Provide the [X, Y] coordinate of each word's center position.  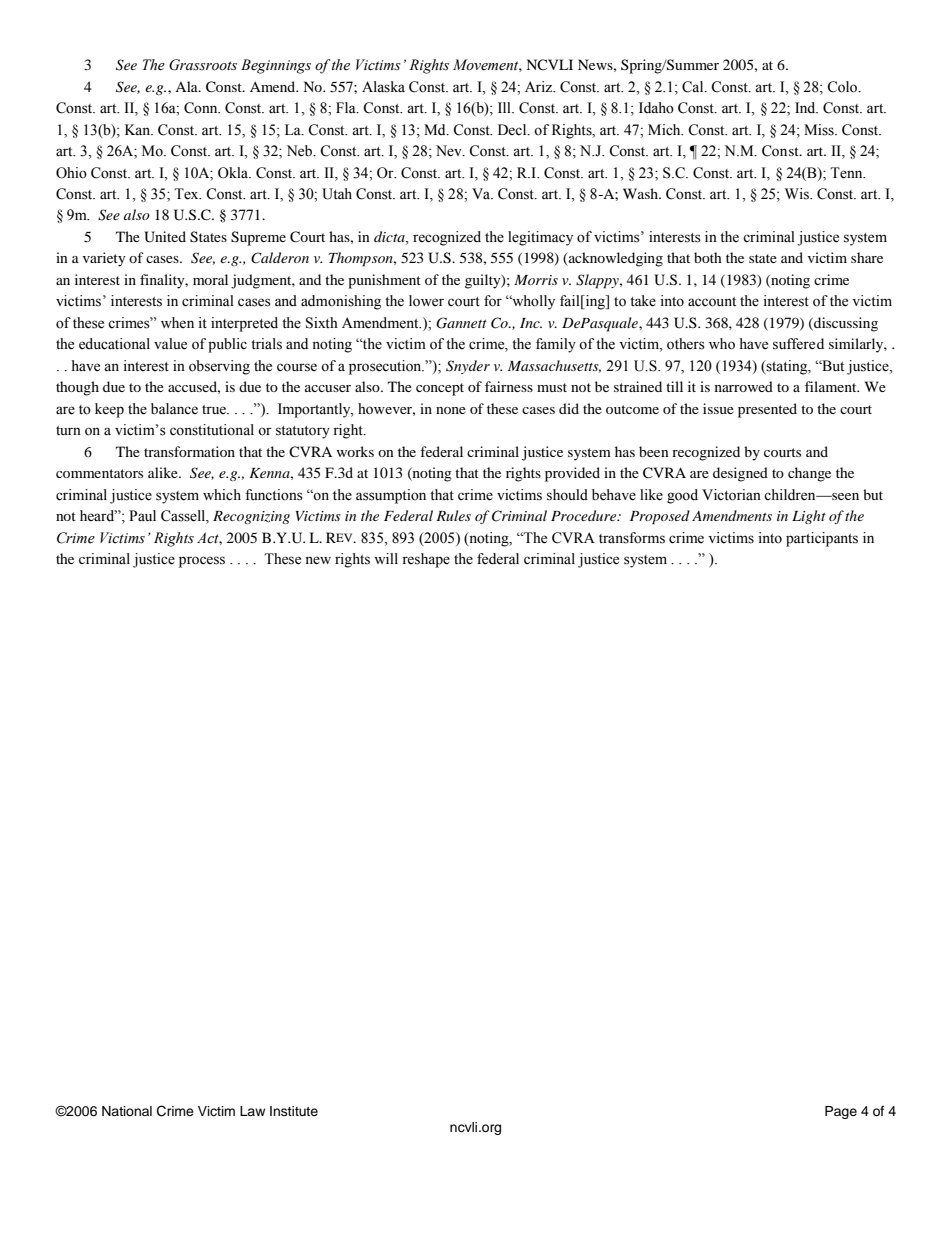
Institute [294, 1111]
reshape [426, 560]
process [202, 562]
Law [252, 1111]
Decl [513, 130]
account [712, 302]
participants [822, 539]
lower [426, 301]
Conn [202, 108]
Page [841, 1112]
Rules [453, 515]
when [177, 323]
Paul [142, 516]
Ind [806, 108]
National [127, 1111]
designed [740, 474]
